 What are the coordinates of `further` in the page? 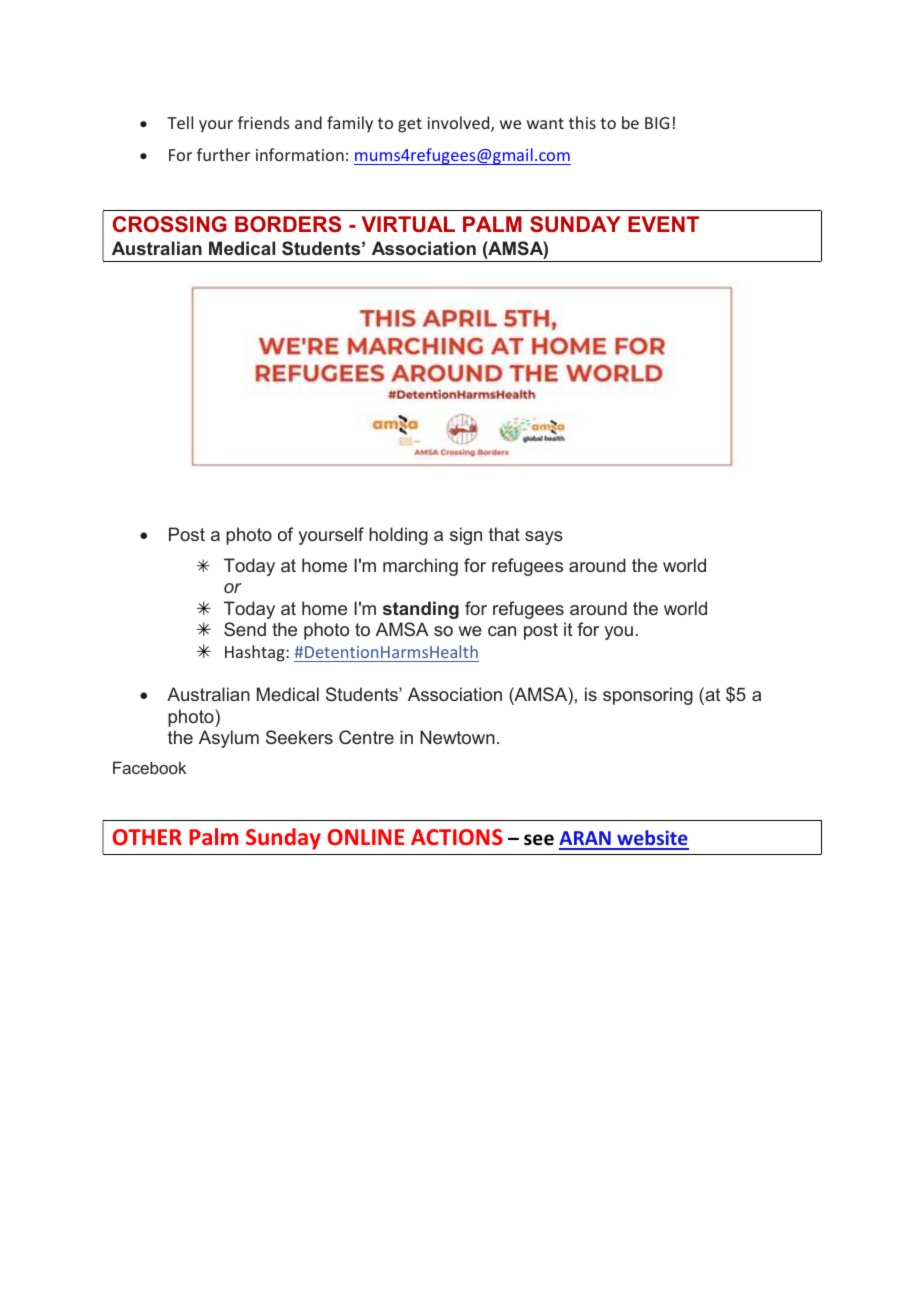 It's located at (223, 154).
